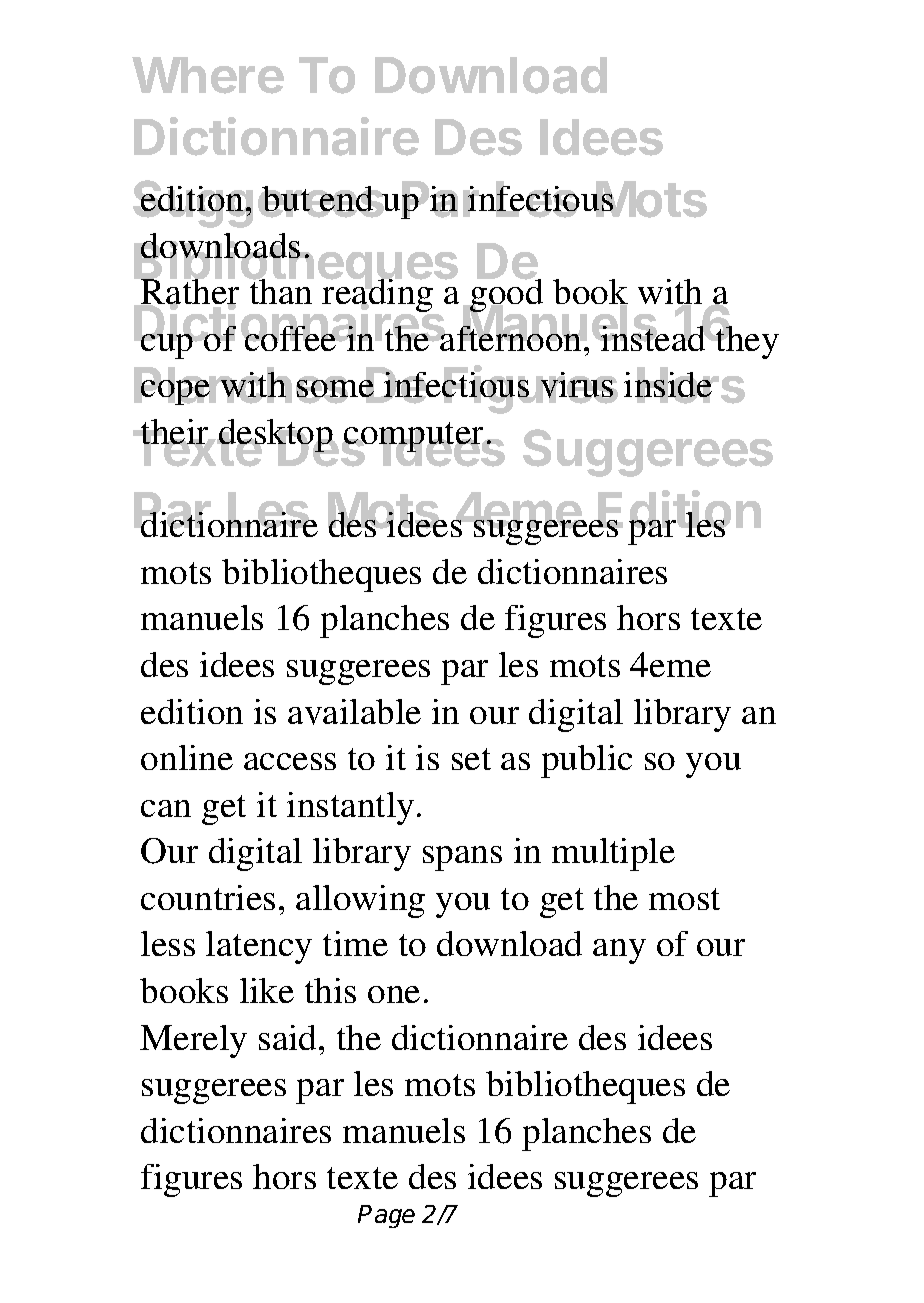  Describe the element at coordinates (193, 1041) in the screenshot. I see `Merely` at that location.
